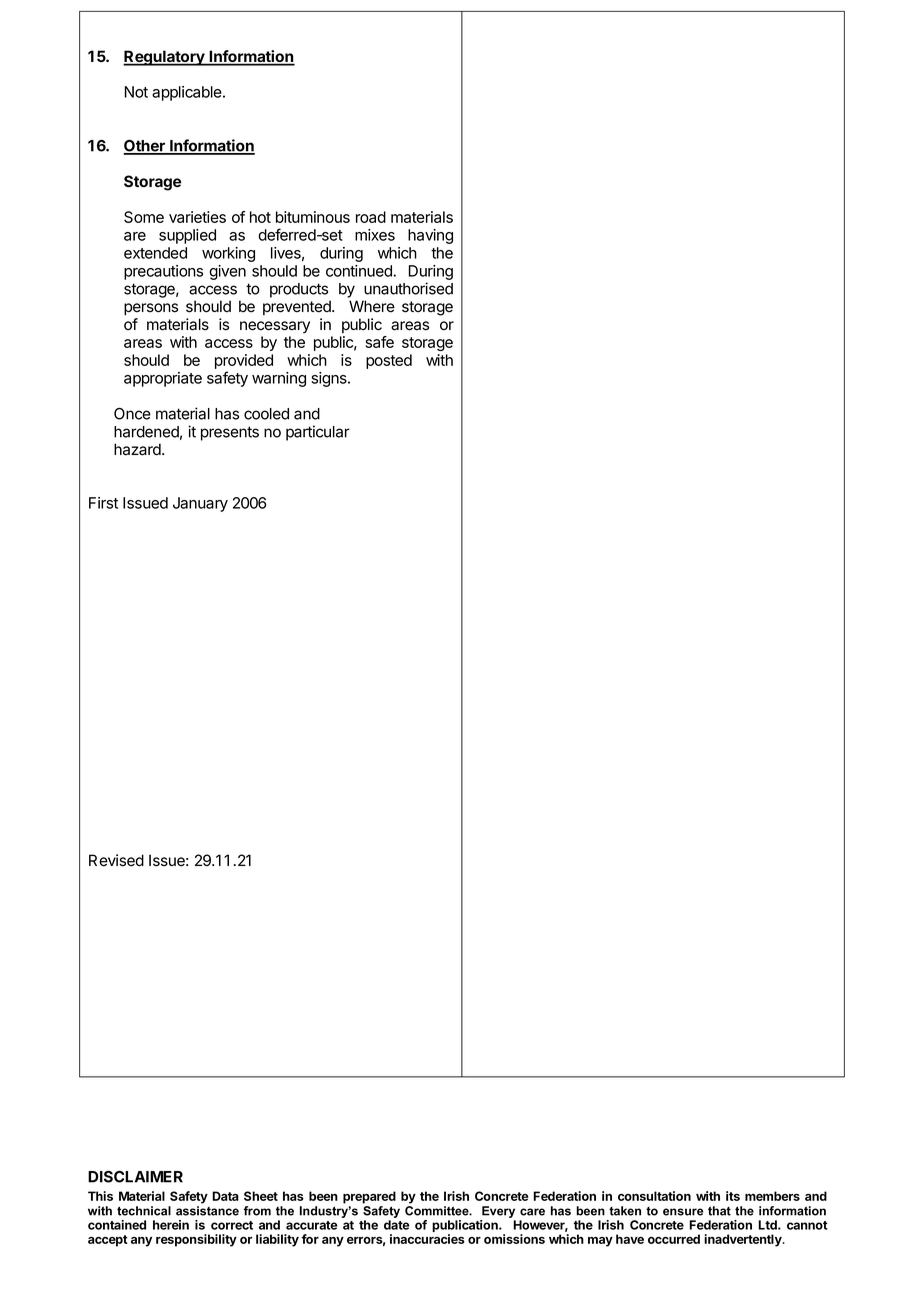 The height and width of the document is (1308, 924). Describe the element at coordinates (135, 1177) in the document. I see `DISCLAIMER` at that location.
